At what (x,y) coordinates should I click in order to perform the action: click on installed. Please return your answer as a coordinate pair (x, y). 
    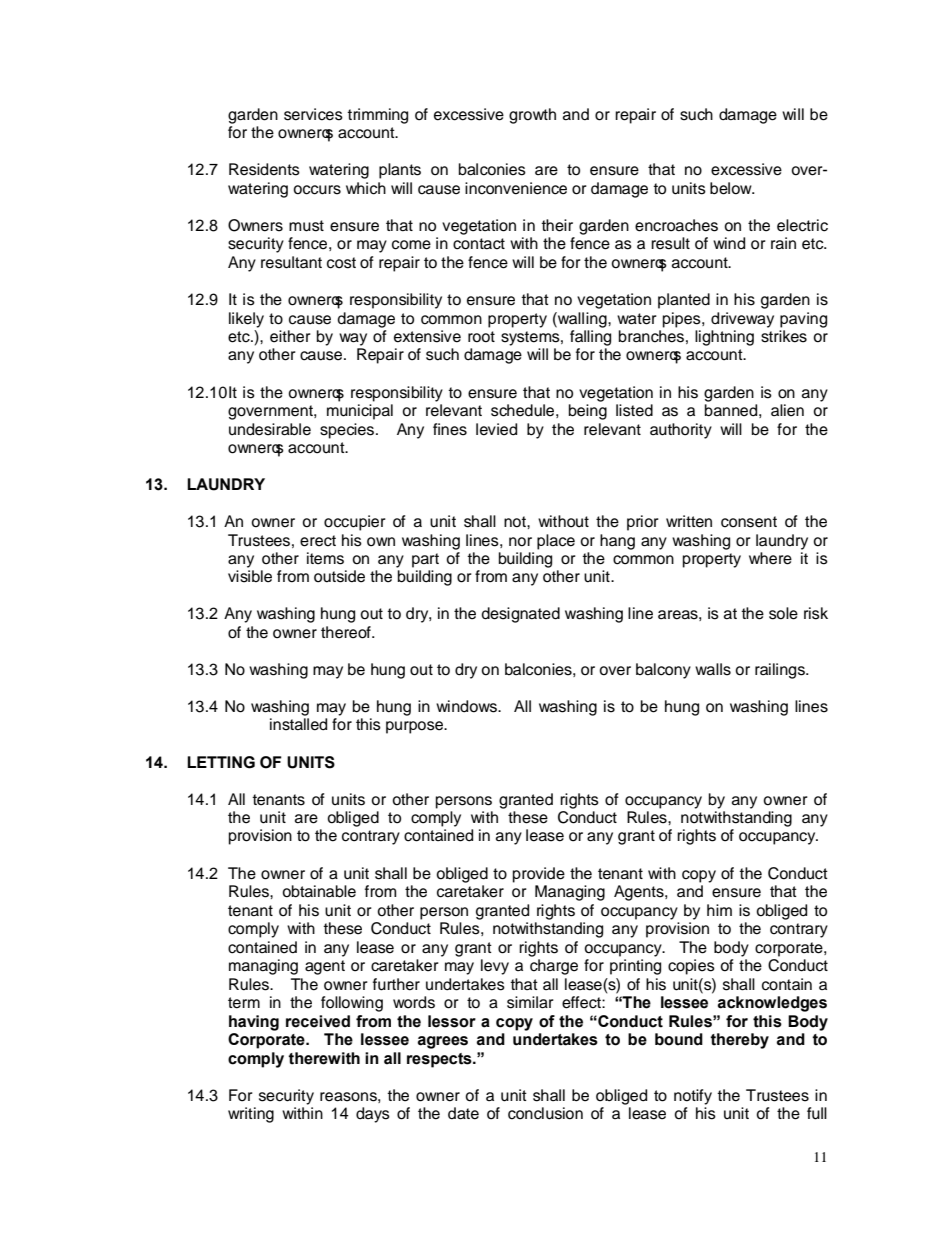
    Looking at the image, I should click on (298, 724).
